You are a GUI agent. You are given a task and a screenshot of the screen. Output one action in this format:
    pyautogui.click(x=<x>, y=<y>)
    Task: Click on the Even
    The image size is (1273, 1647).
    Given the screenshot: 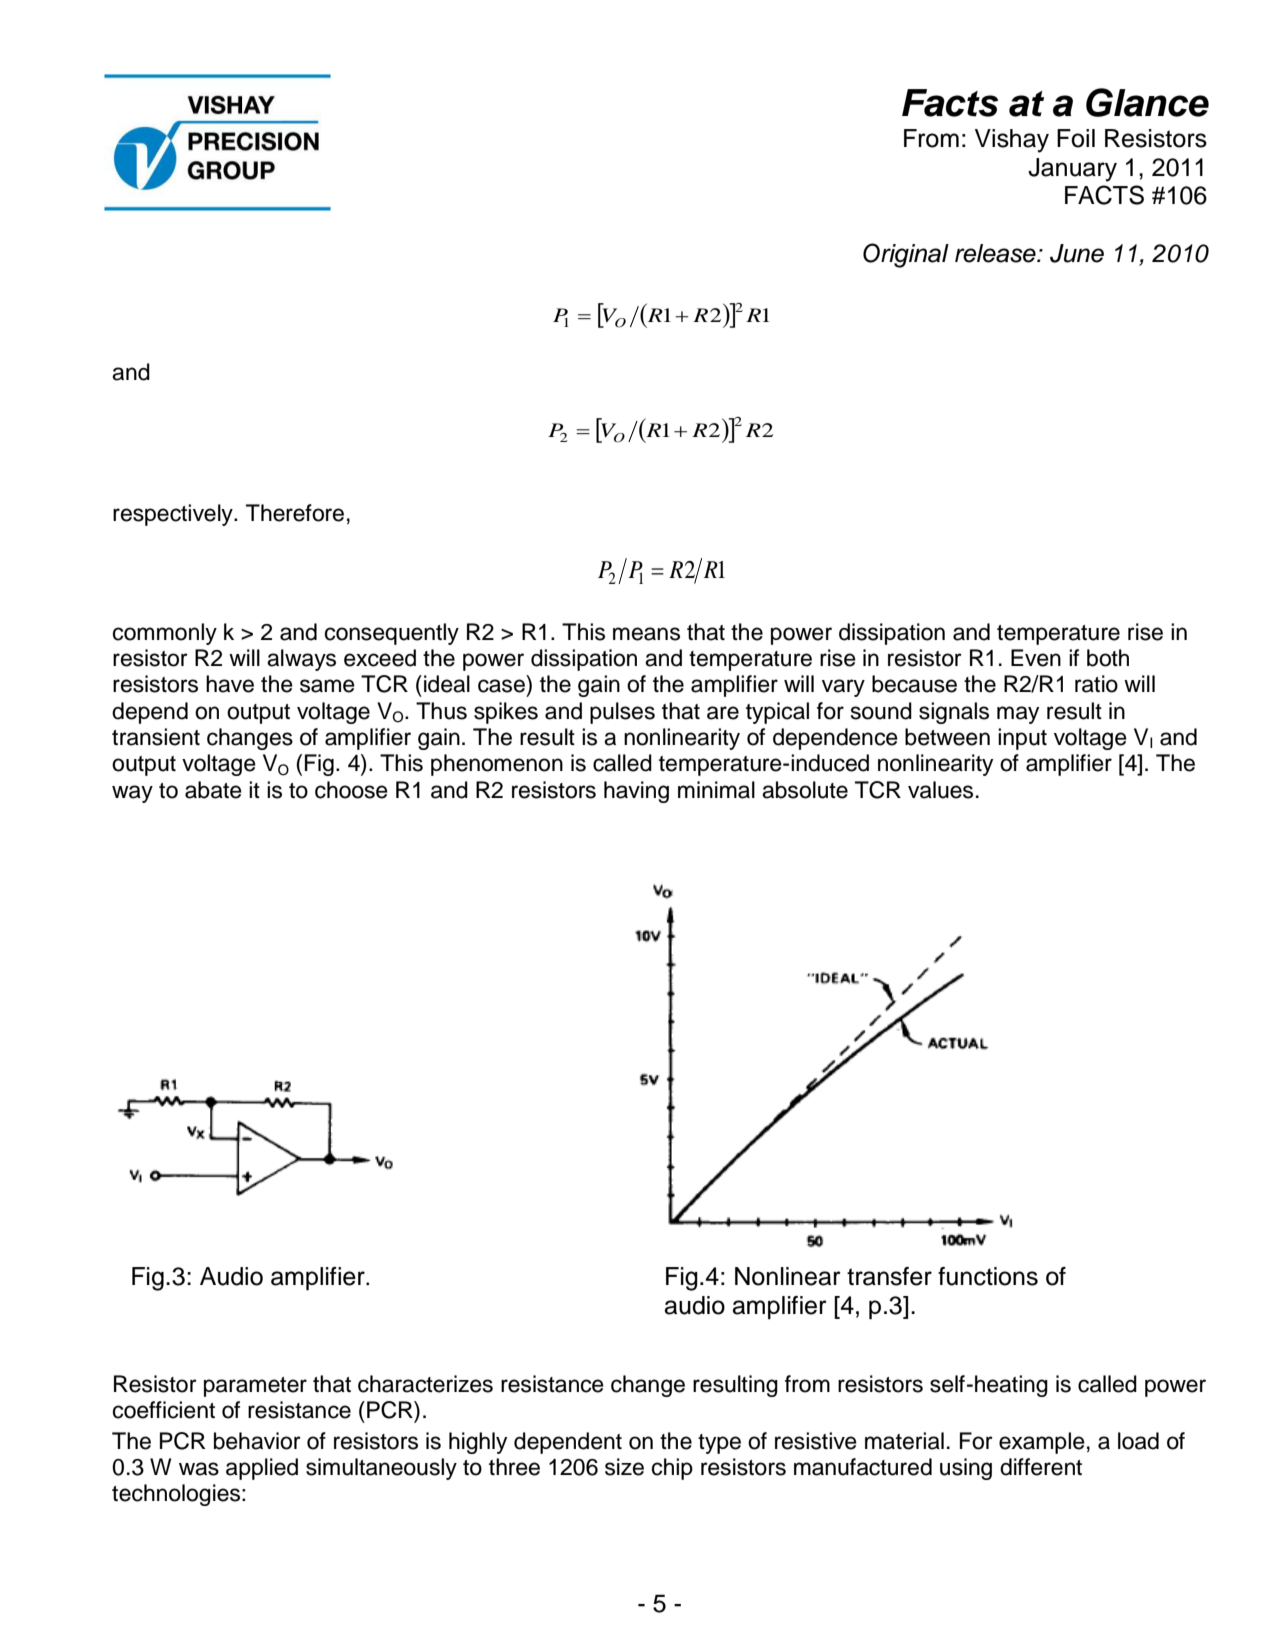 What is the action you would take?
    pyautogui.click(x=1036, y=658)
